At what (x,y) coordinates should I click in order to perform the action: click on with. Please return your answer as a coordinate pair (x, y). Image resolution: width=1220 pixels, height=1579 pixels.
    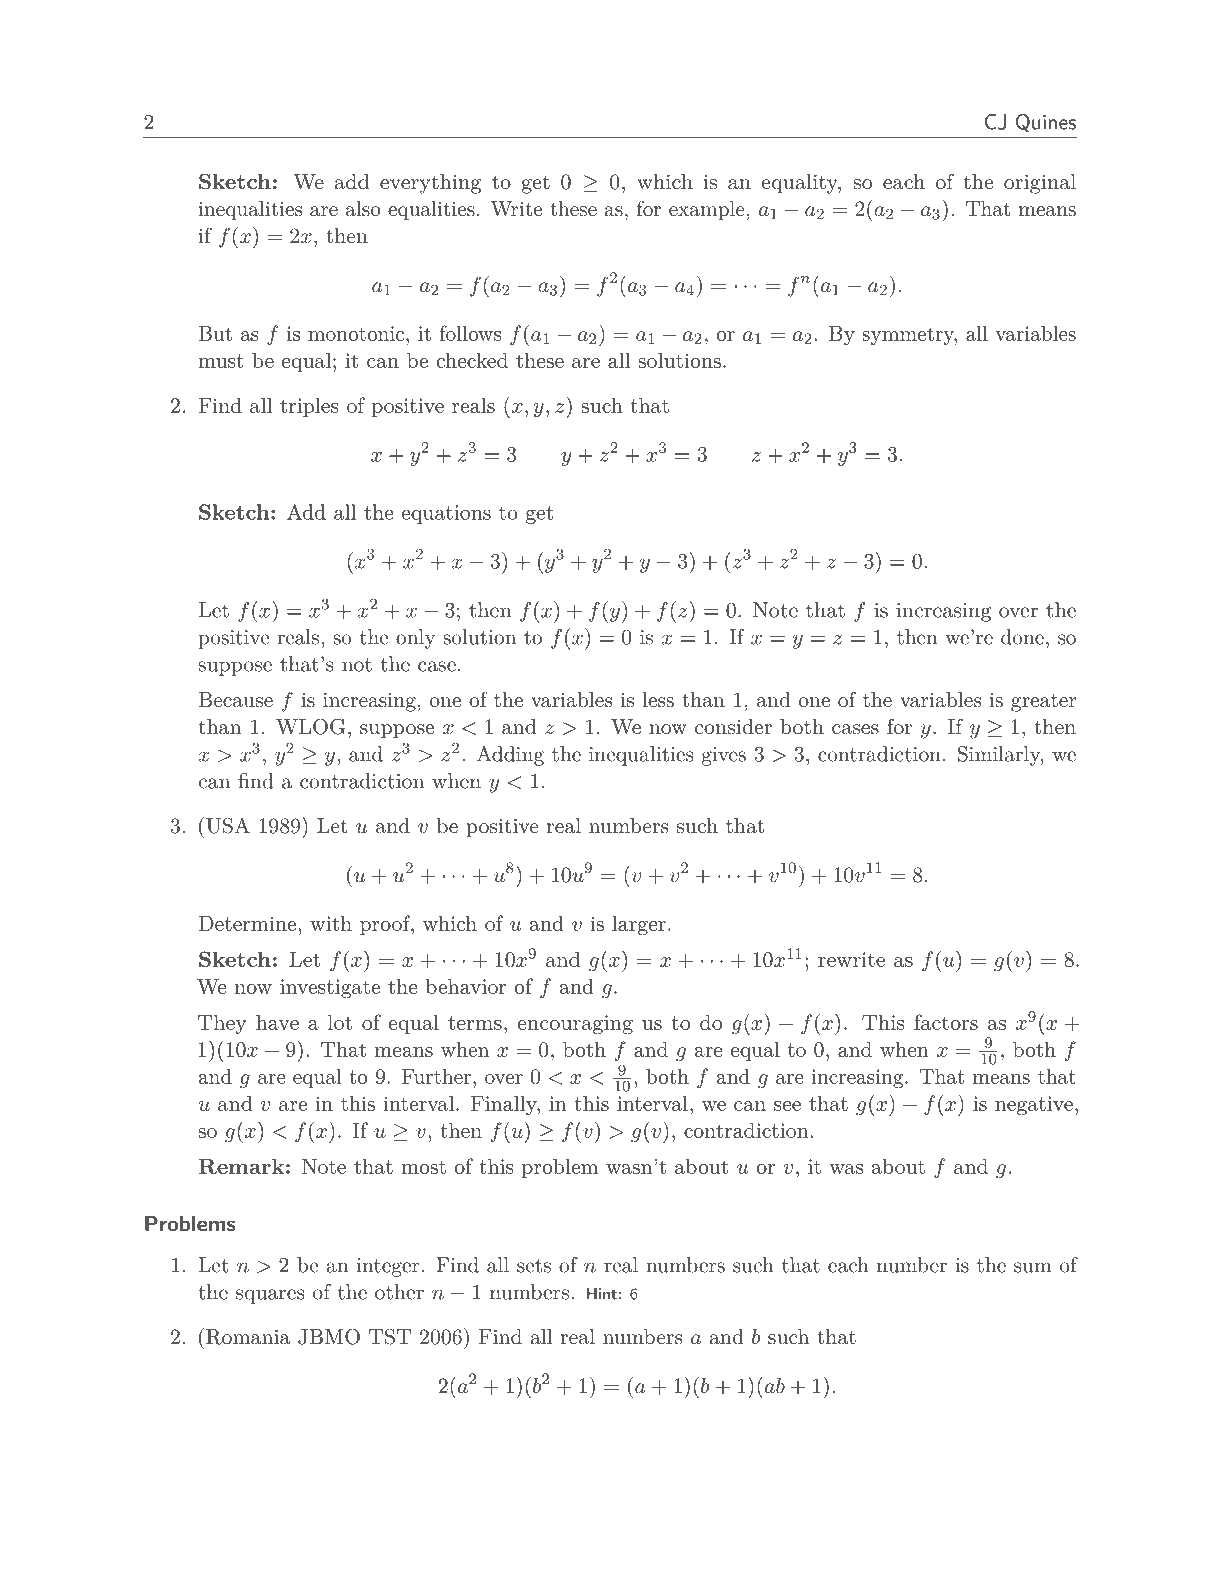
    Looking at the image, I should click on (331, 923).
